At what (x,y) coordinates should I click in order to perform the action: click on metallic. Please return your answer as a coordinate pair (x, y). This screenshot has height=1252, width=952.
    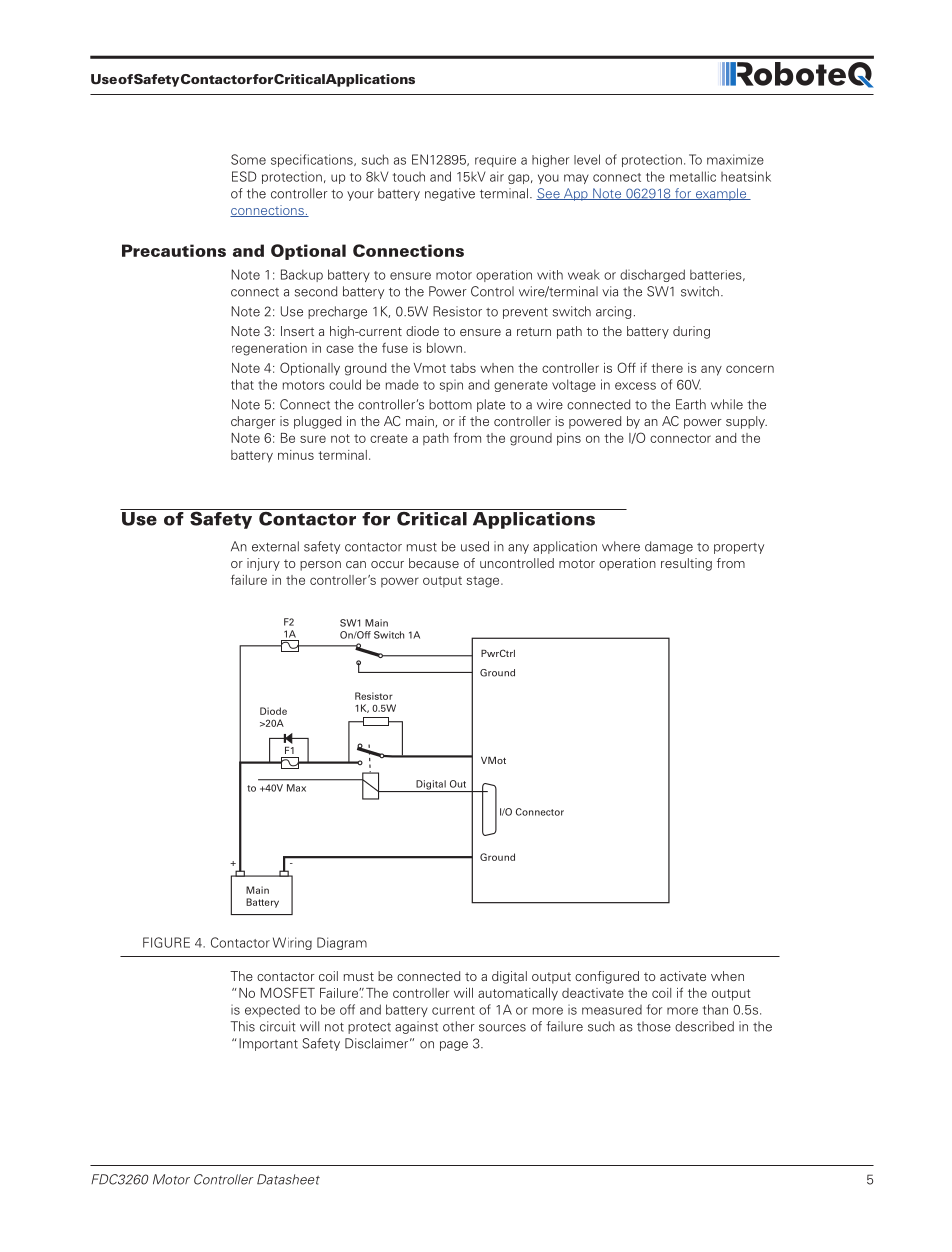
    Looking at the image, I should click on (693, 176).
